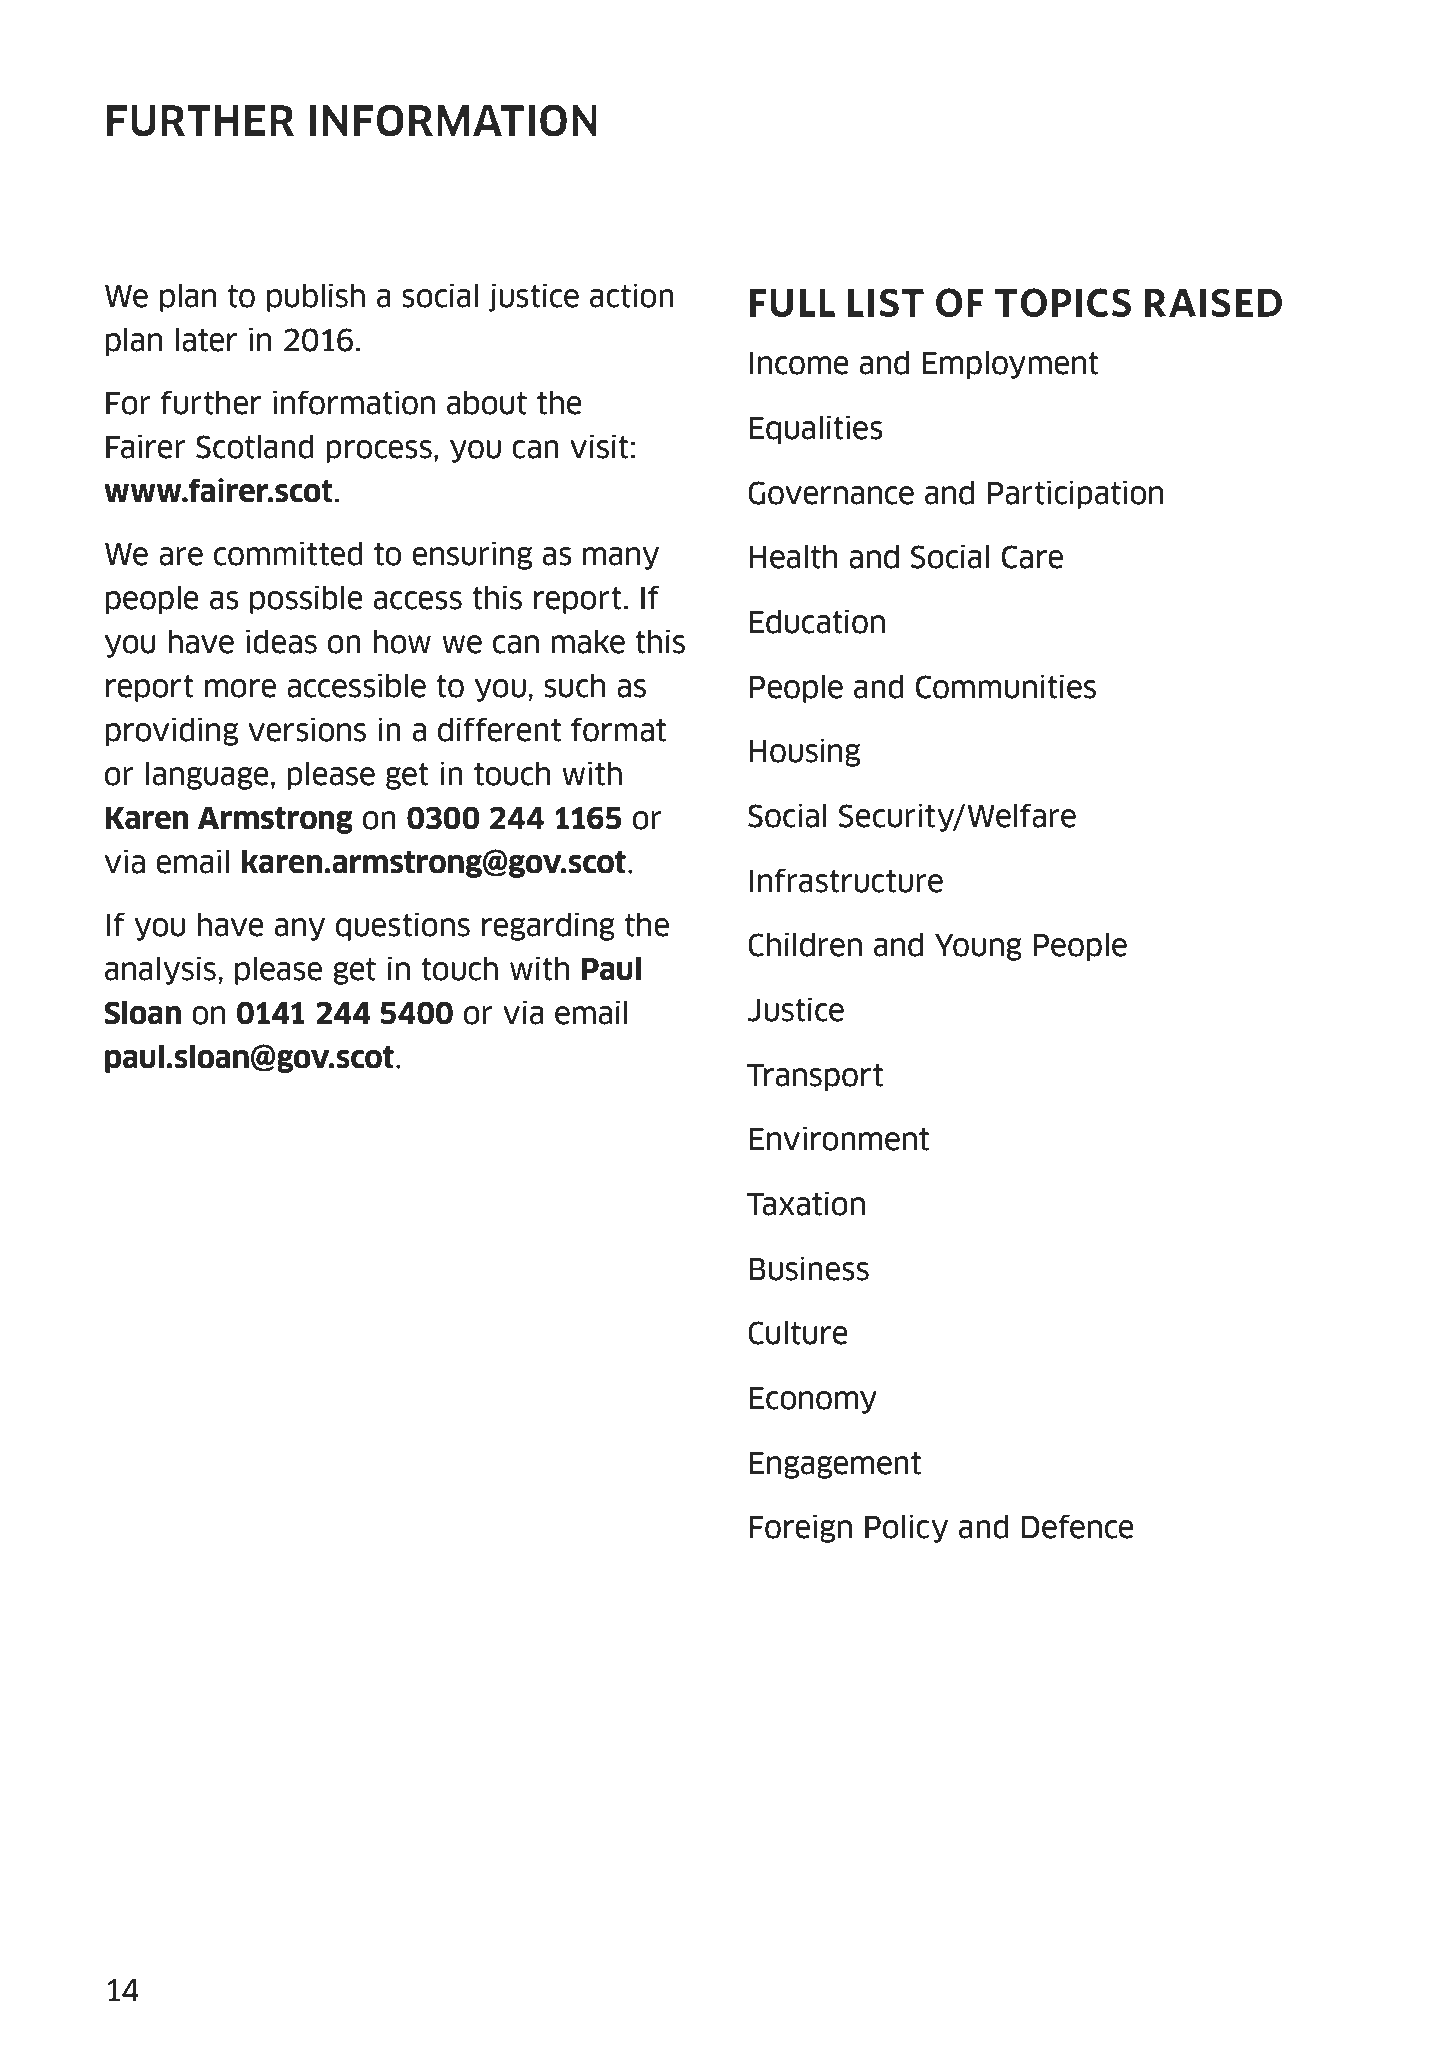  I want to click on Communities, so click(1006, 686).
